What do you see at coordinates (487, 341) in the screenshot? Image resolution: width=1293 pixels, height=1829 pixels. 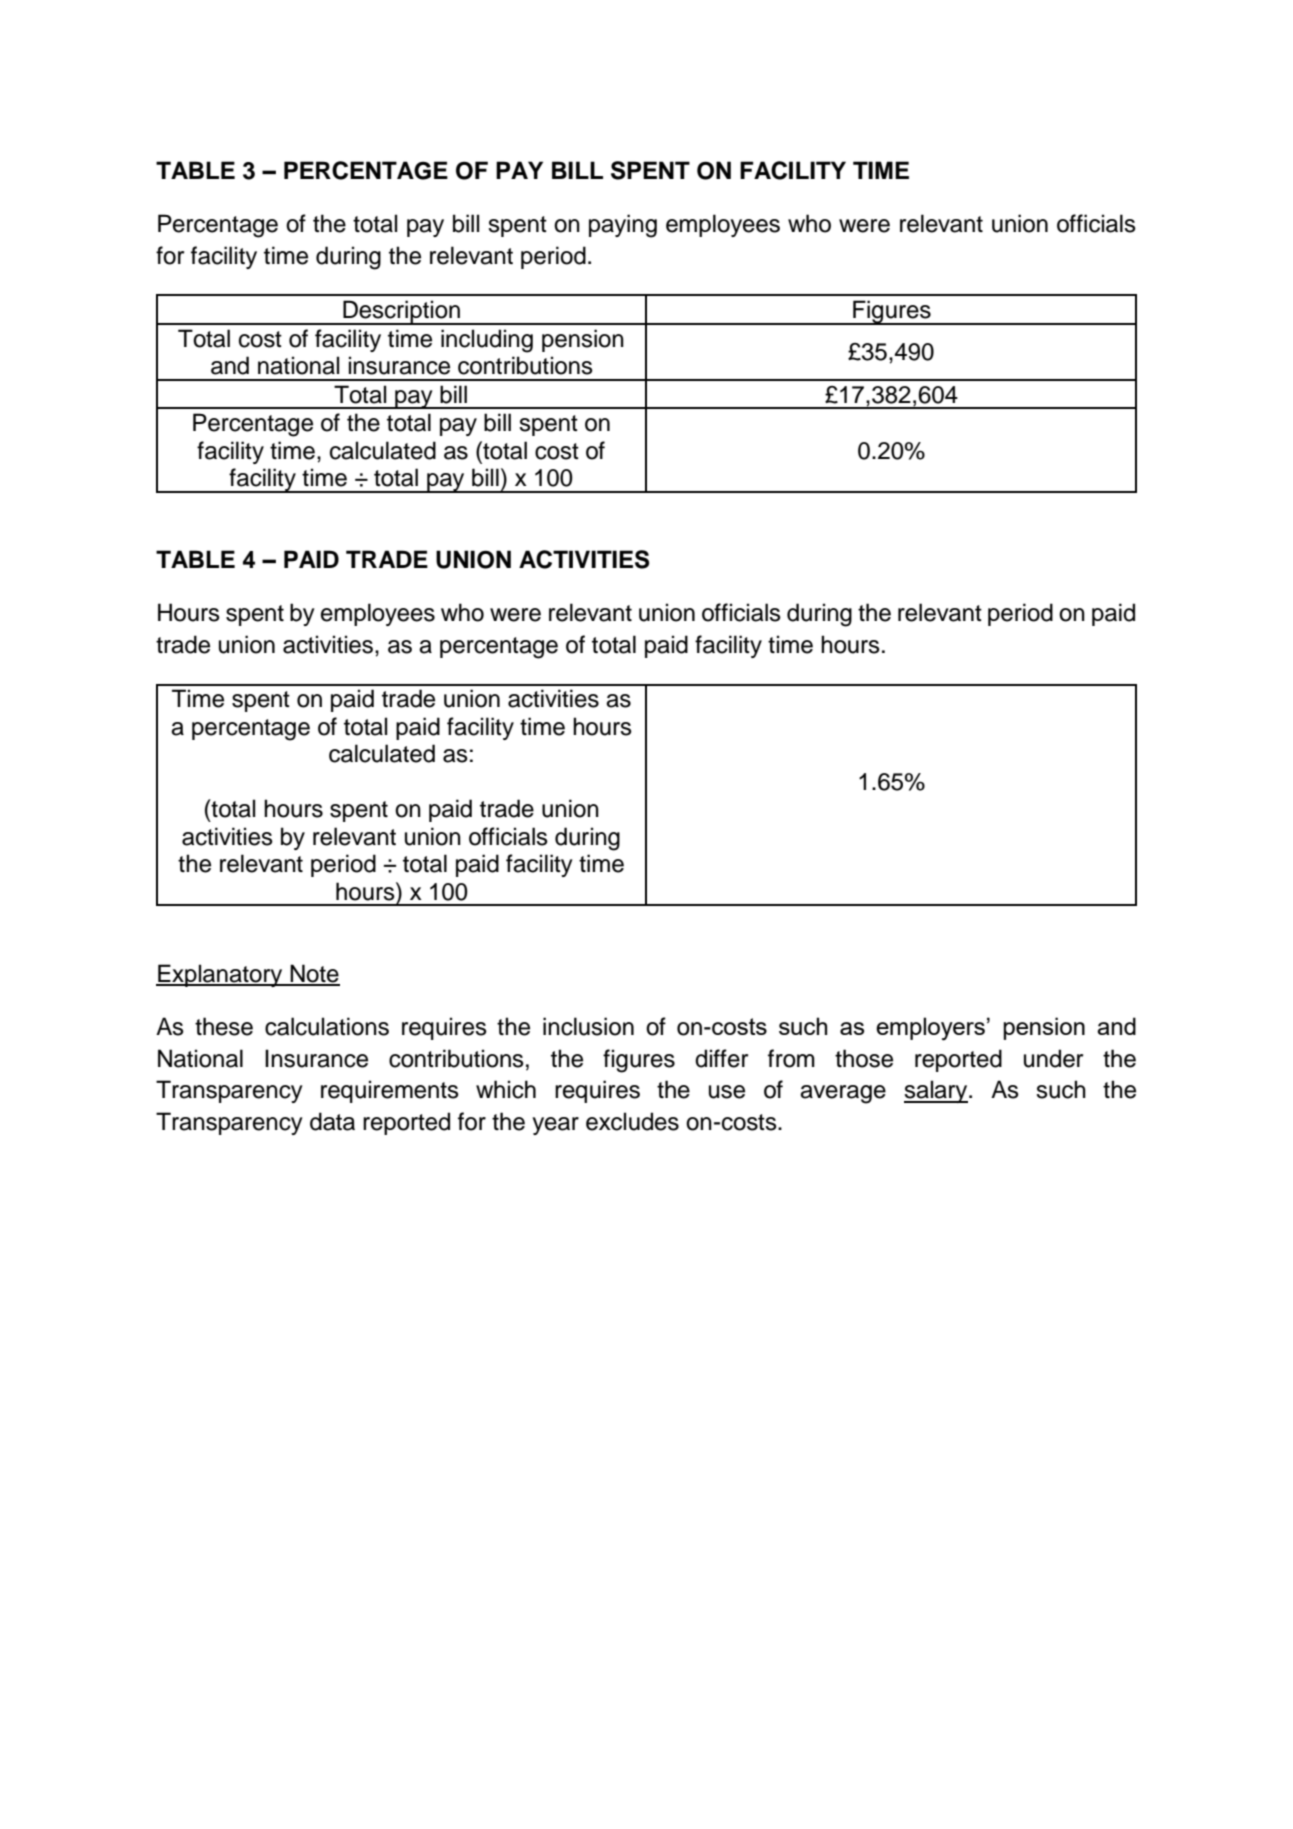 I see `including` at bounding box center [487, 341].
